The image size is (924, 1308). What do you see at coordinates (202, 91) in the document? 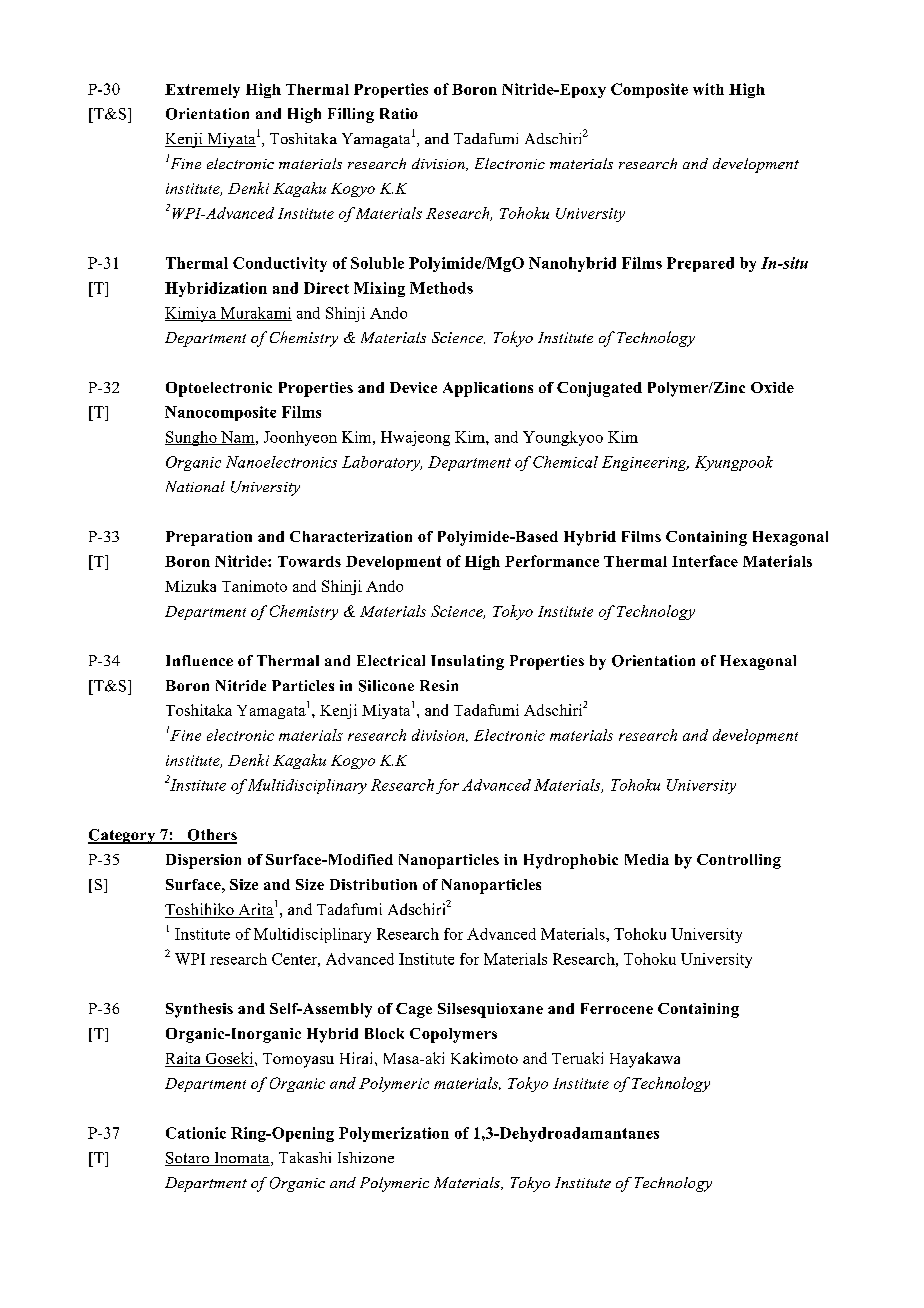
I see `Extremely` at bounding box center [202, 91].
